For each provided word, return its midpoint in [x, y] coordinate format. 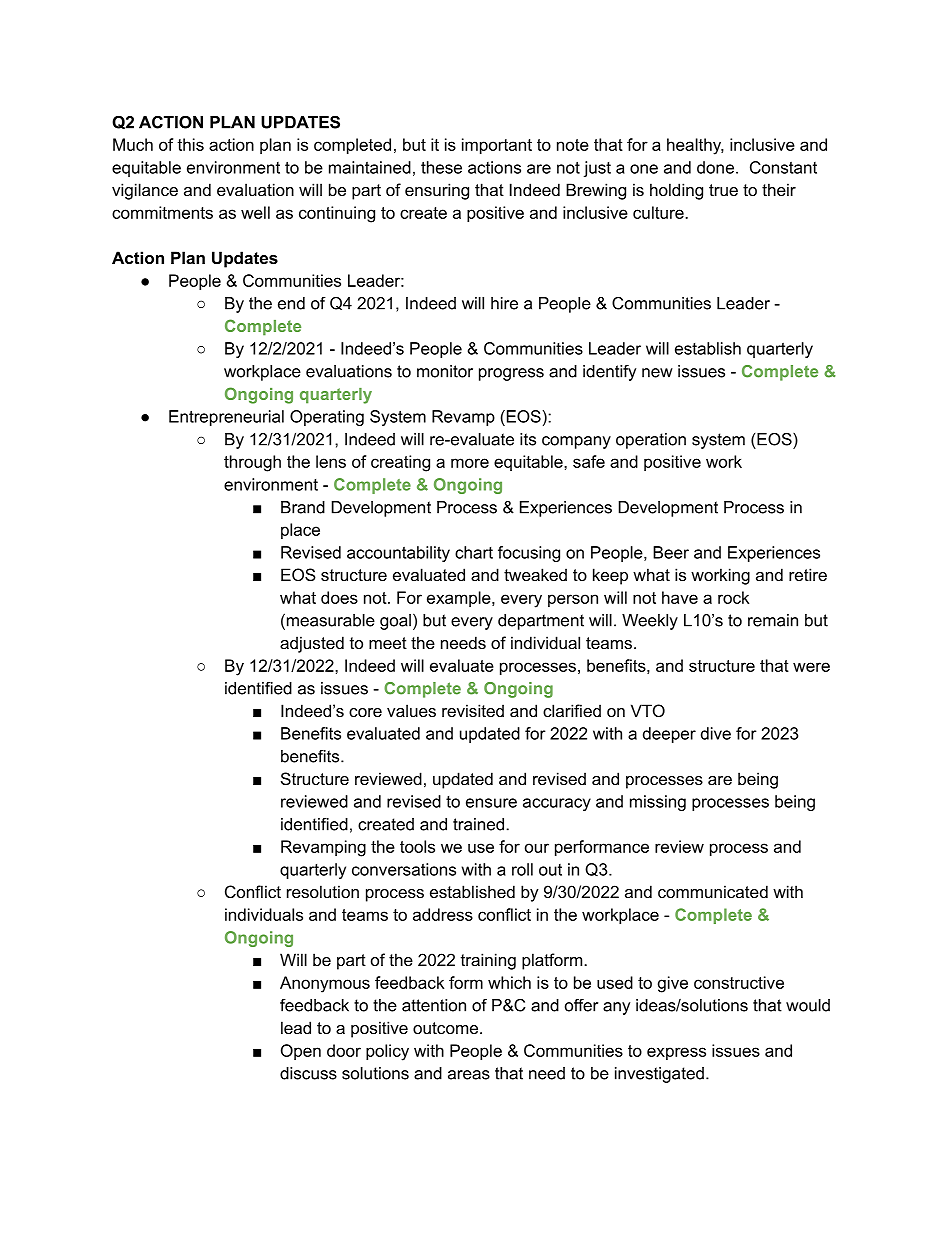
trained [480, 824]
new [657, 373]
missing [658, 803]
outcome [445, 1028]
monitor [445, 371]
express [676, 1053]
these [441, 167]
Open [301, 1052]
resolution [323, 891]
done [715, 167]
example [460, 599]
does [339, 597]
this [190, 144]
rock [733, 597]
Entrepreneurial [226, 418]
